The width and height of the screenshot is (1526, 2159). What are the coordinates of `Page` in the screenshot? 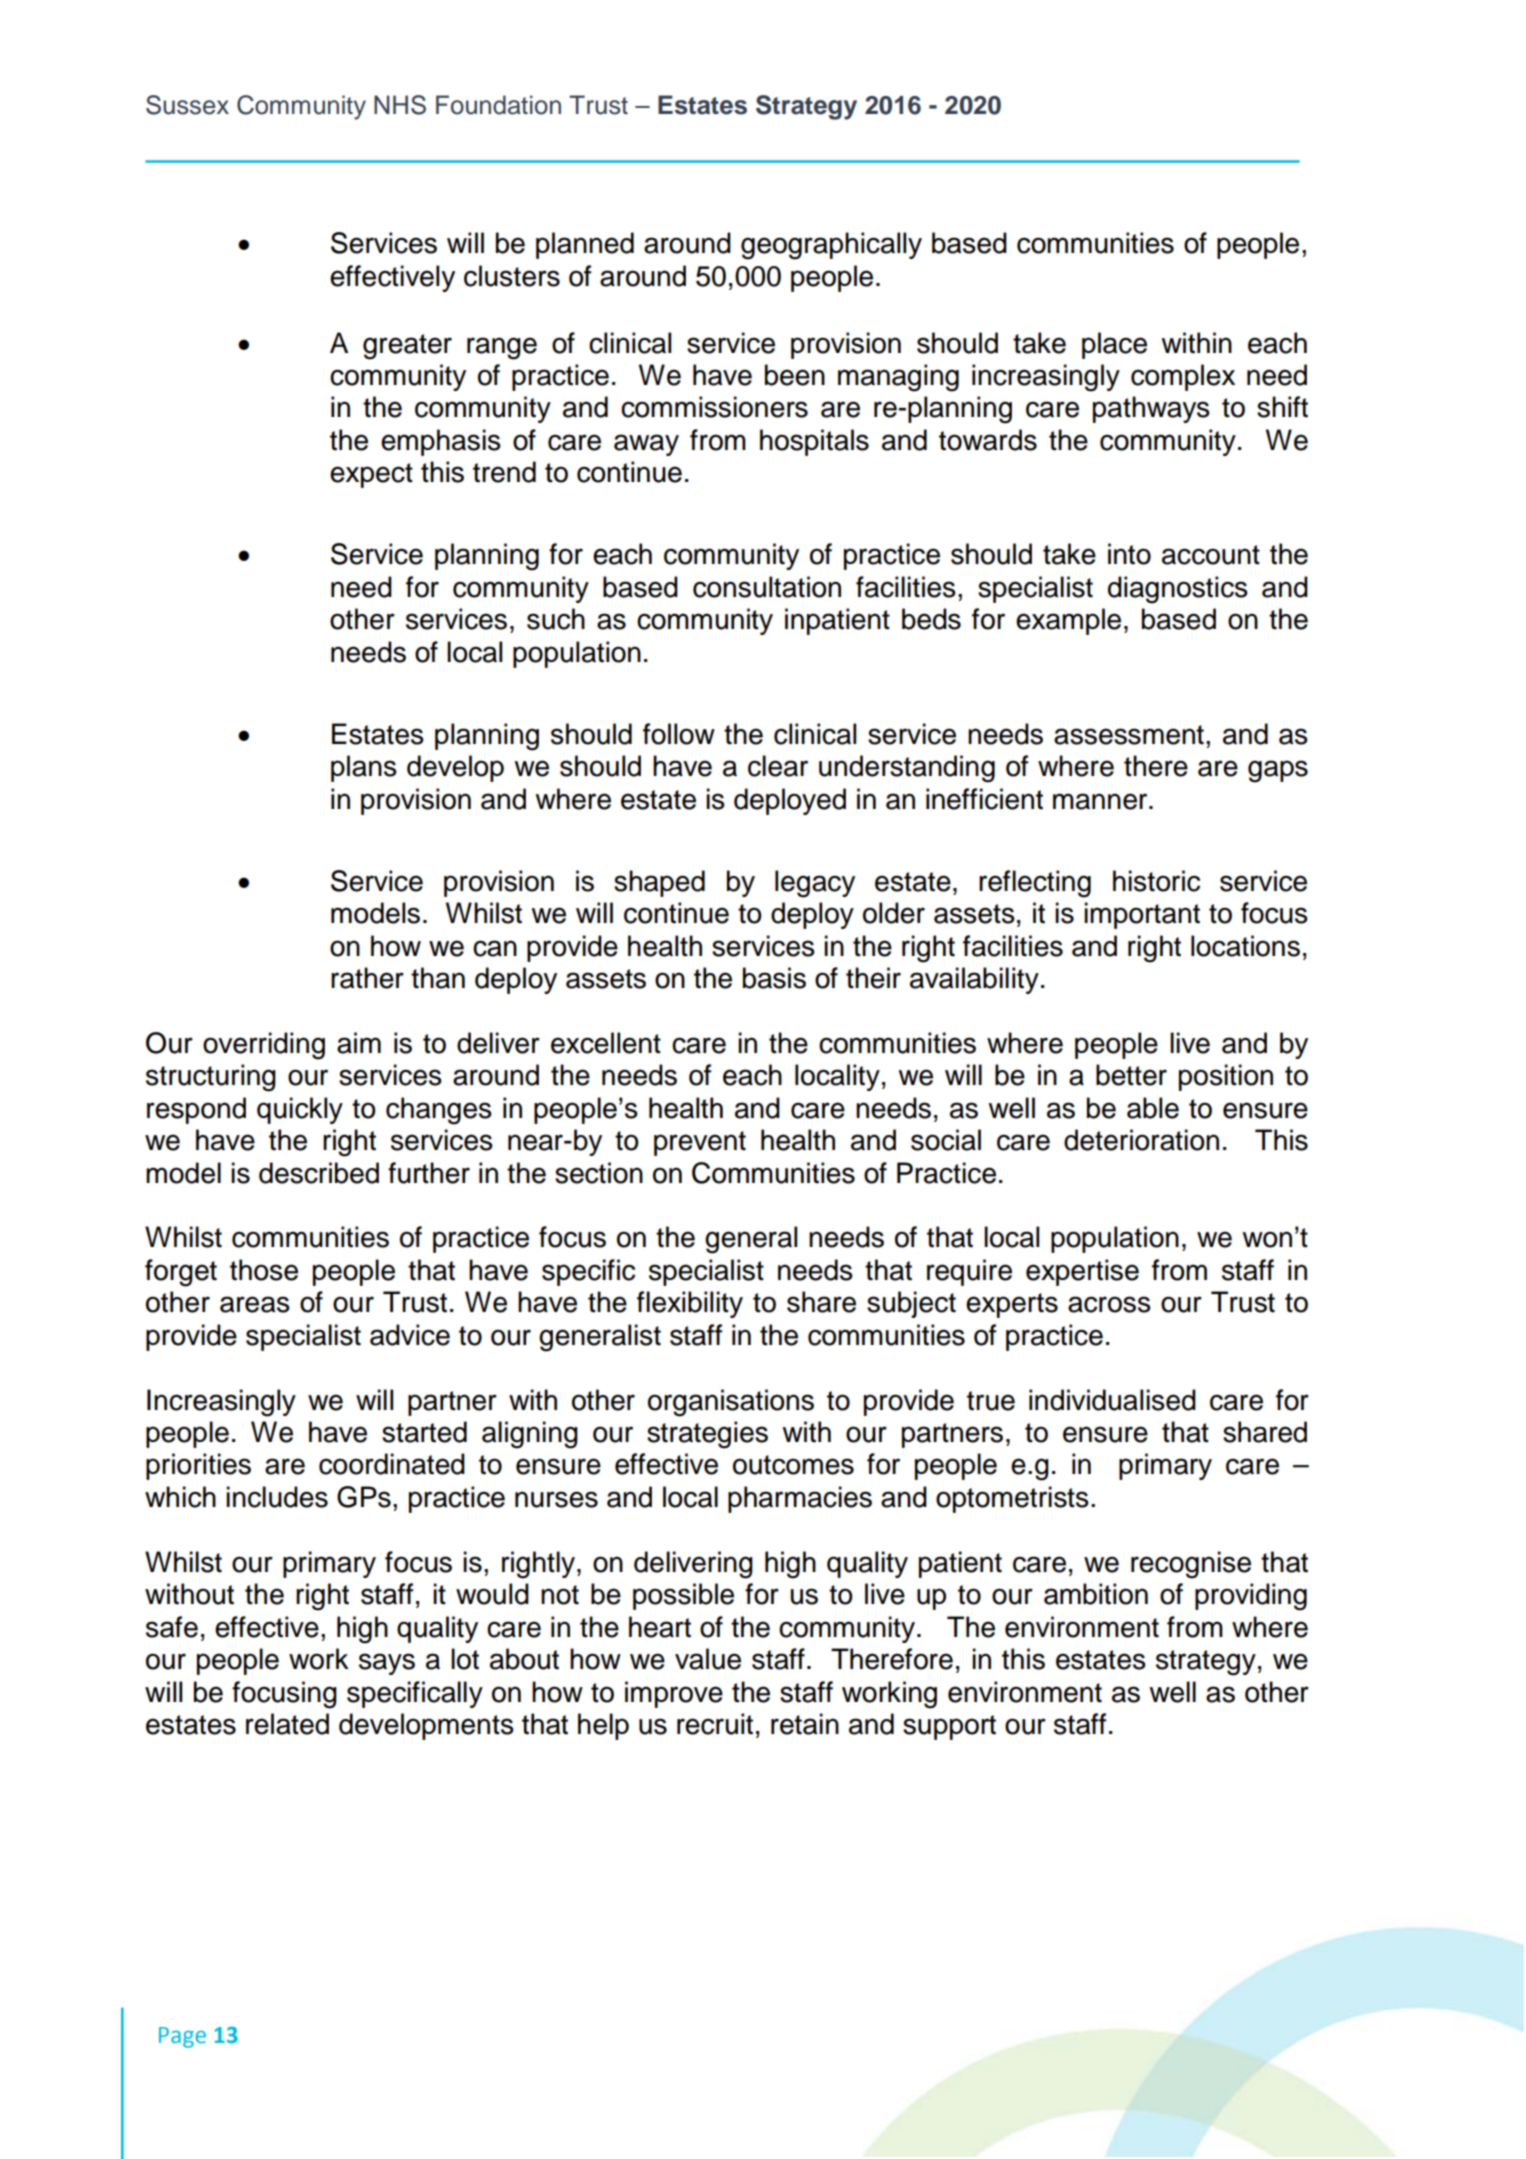 It's located at (182, 2037).
